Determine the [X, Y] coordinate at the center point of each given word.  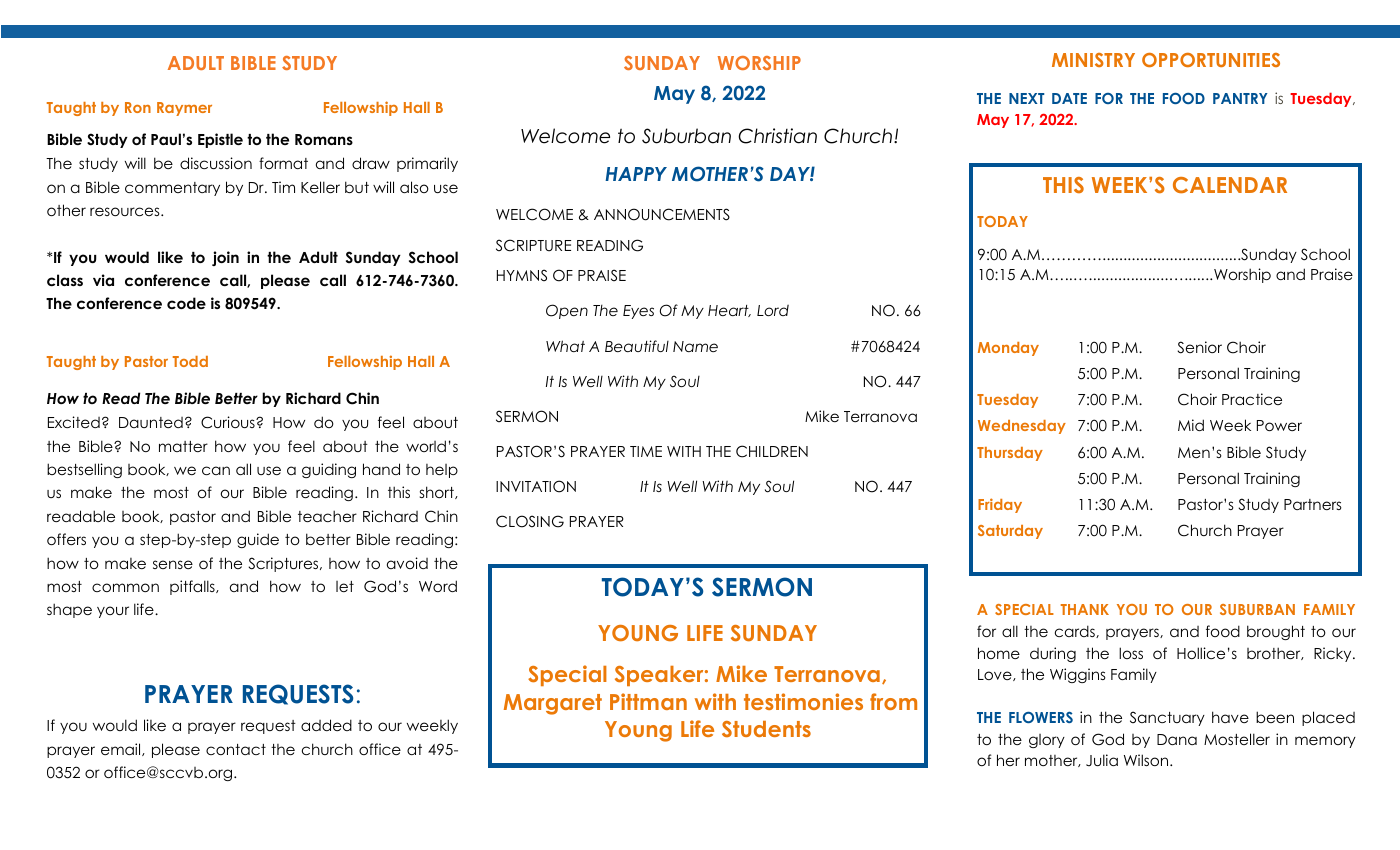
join [225, 258]
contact [236, 749]
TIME [646, 451]
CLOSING [530, 521]
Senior [1199, 347]
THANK [1085, 609]
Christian [777, 136]
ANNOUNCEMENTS [662, 214]
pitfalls [193, 587]
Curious [229, 422]
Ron [138, 107]
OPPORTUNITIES [1211, 60]
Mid [1191, 425]
